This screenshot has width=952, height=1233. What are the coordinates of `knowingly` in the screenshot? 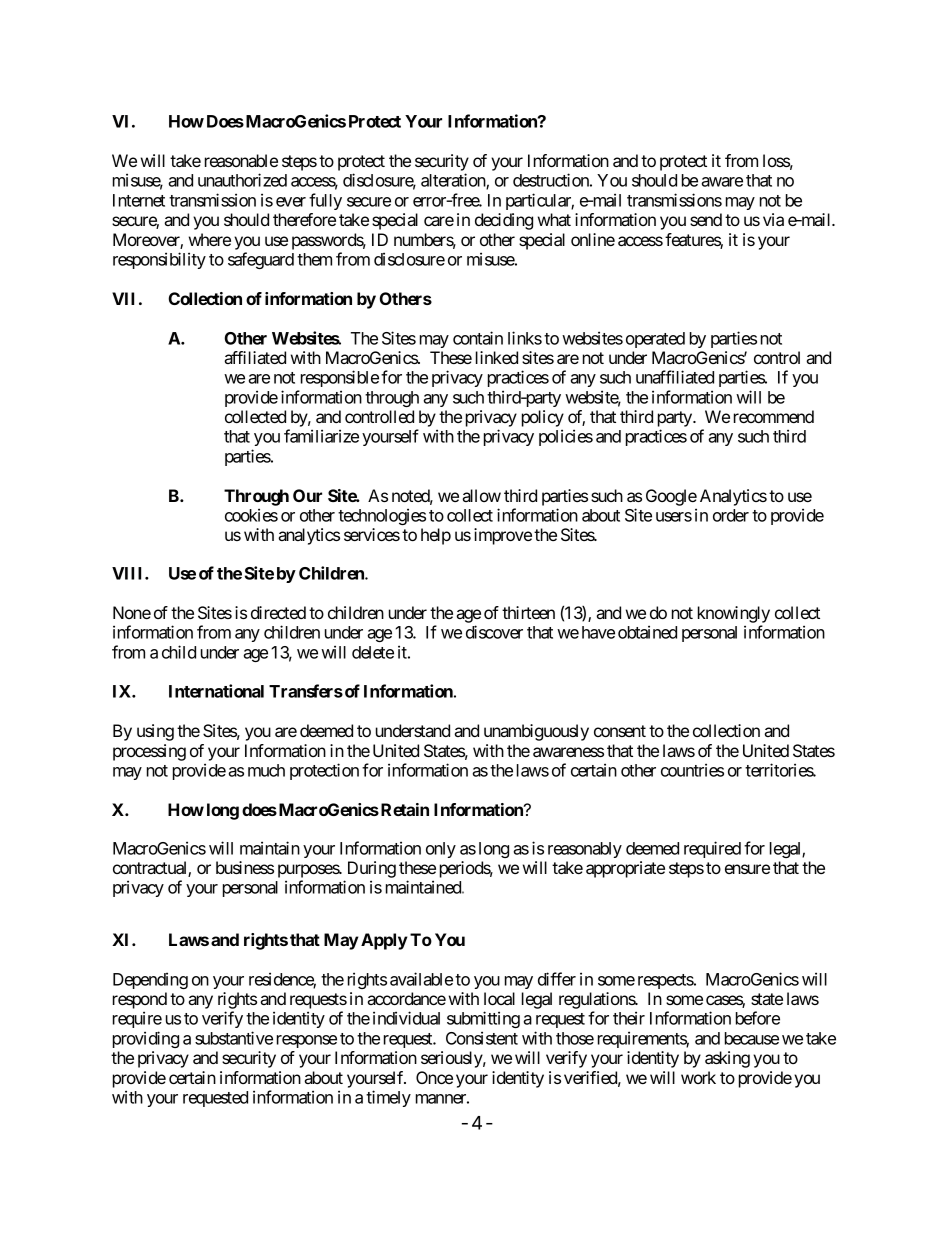 It's located at (734, 614).
